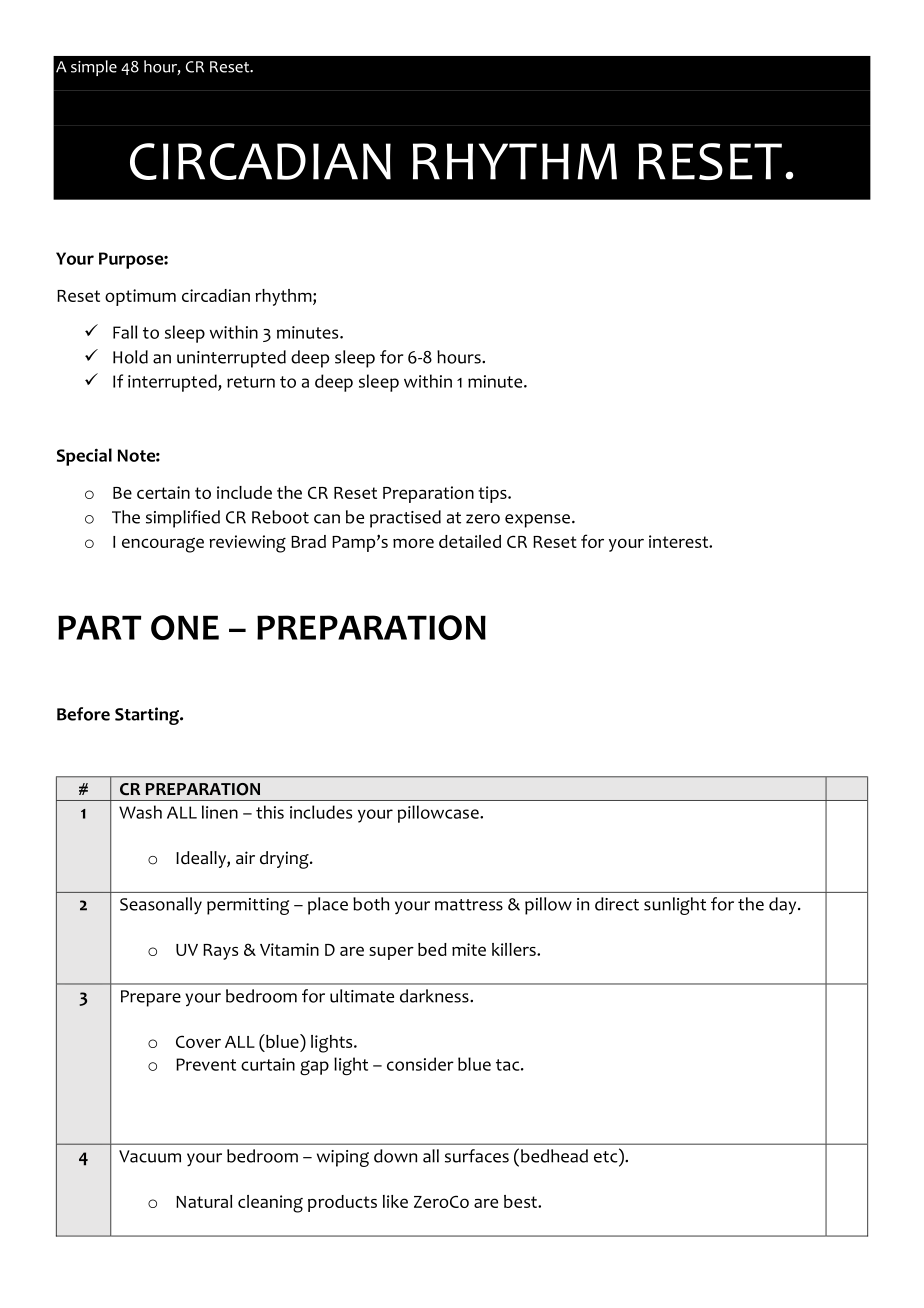 Image resolution: width=924 pixels, height=1308 pixels. I want to click on Rays, so click(220, 952).
